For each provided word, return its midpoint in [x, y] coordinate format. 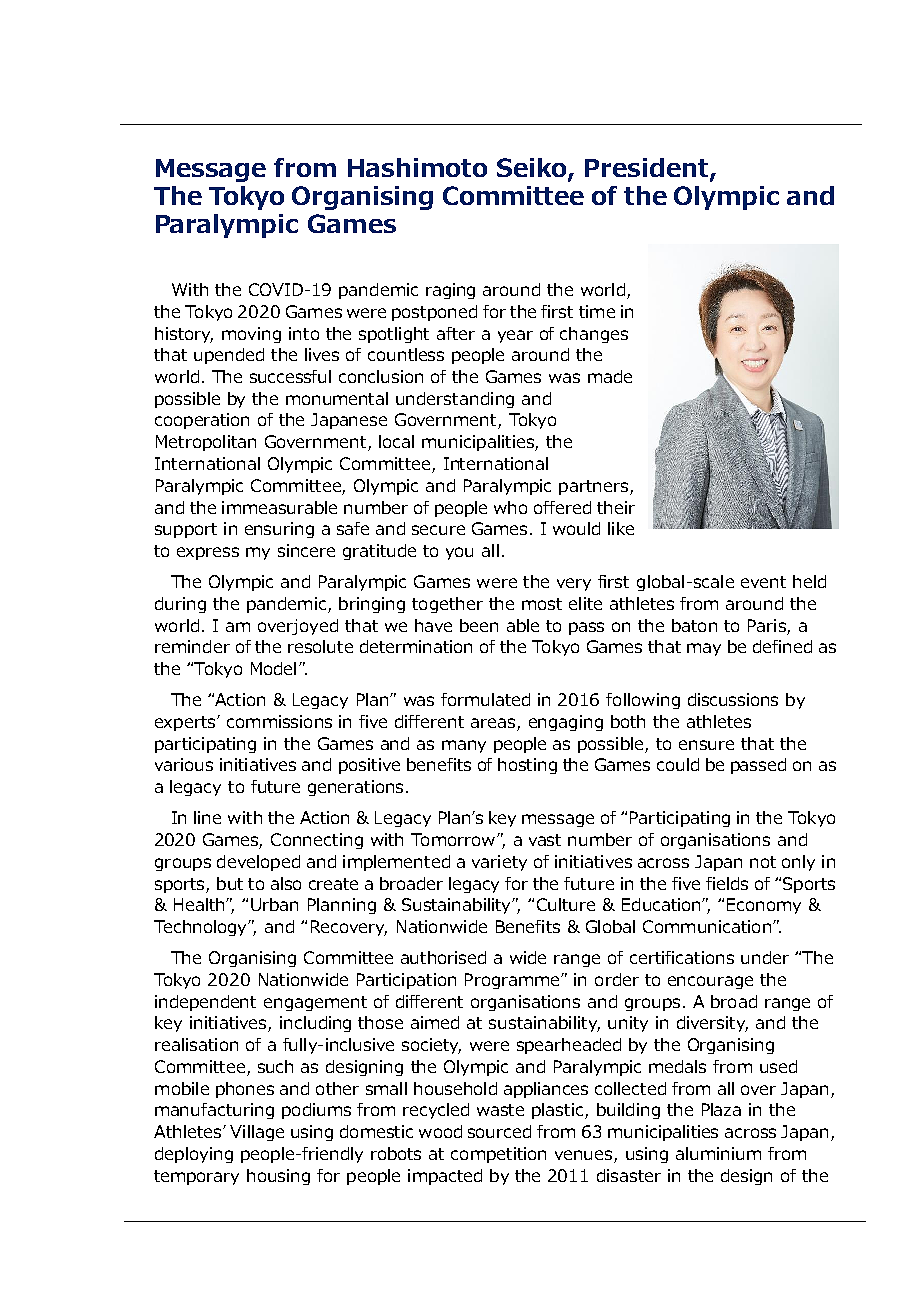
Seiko [533, 168]
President [648, 168]
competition [498, 1155]
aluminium [718, 1153]
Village [257, 1133]
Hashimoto [417, 167]
